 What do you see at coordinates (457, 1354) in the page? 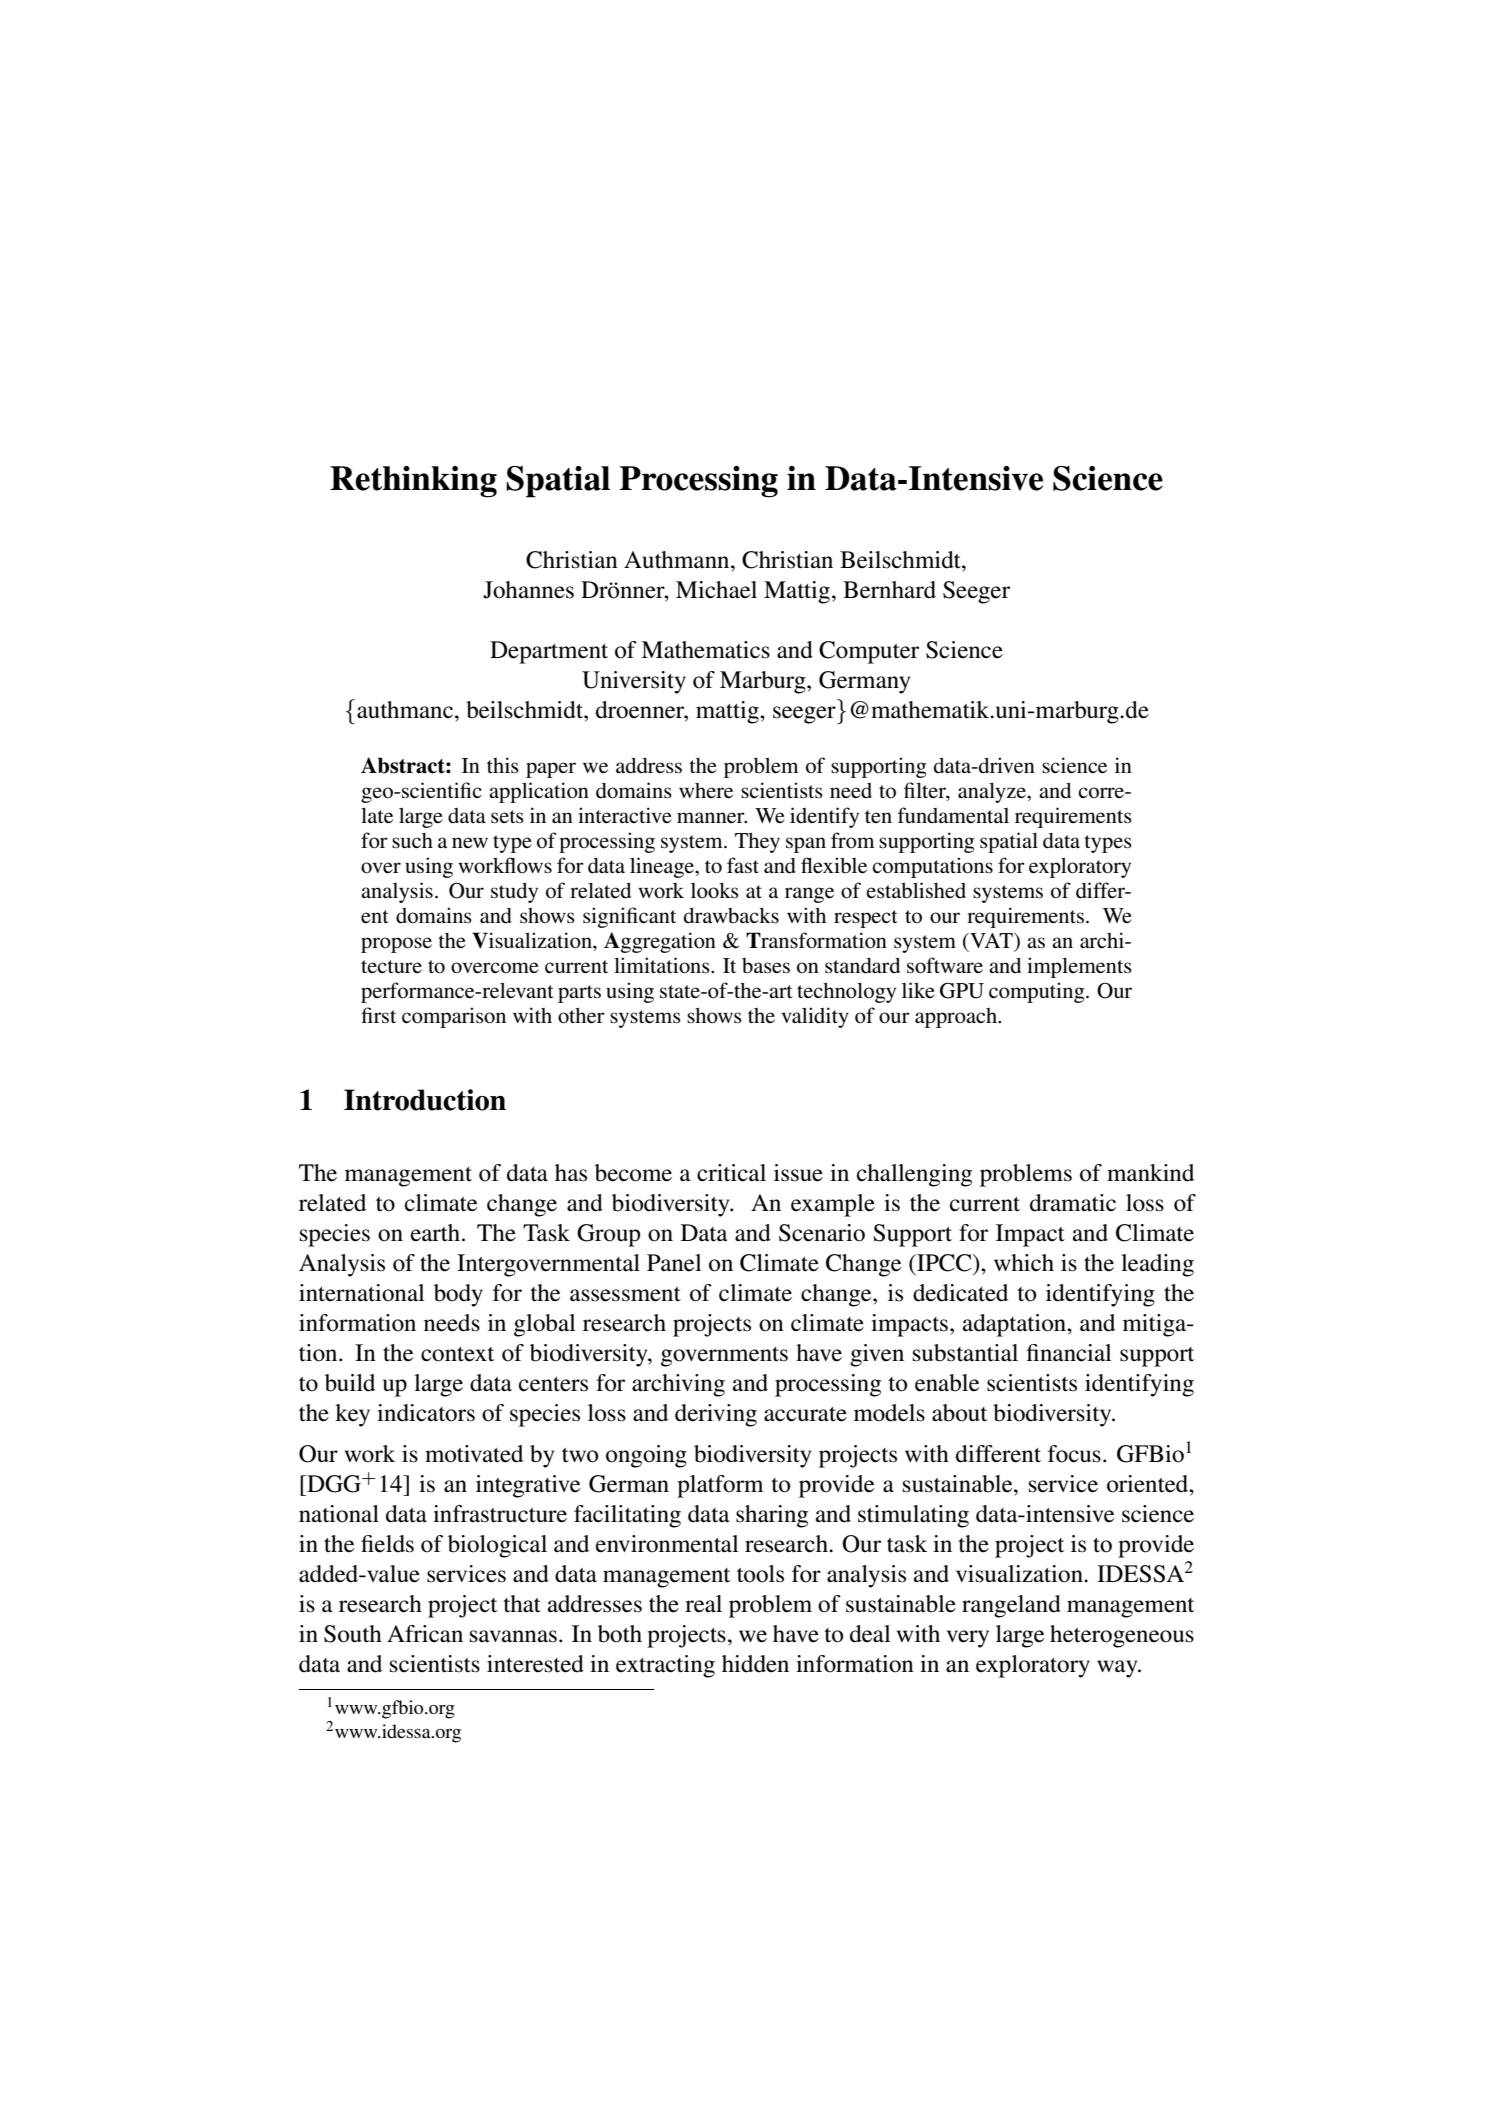
I see `context` at bounding box center [457, 1354].
